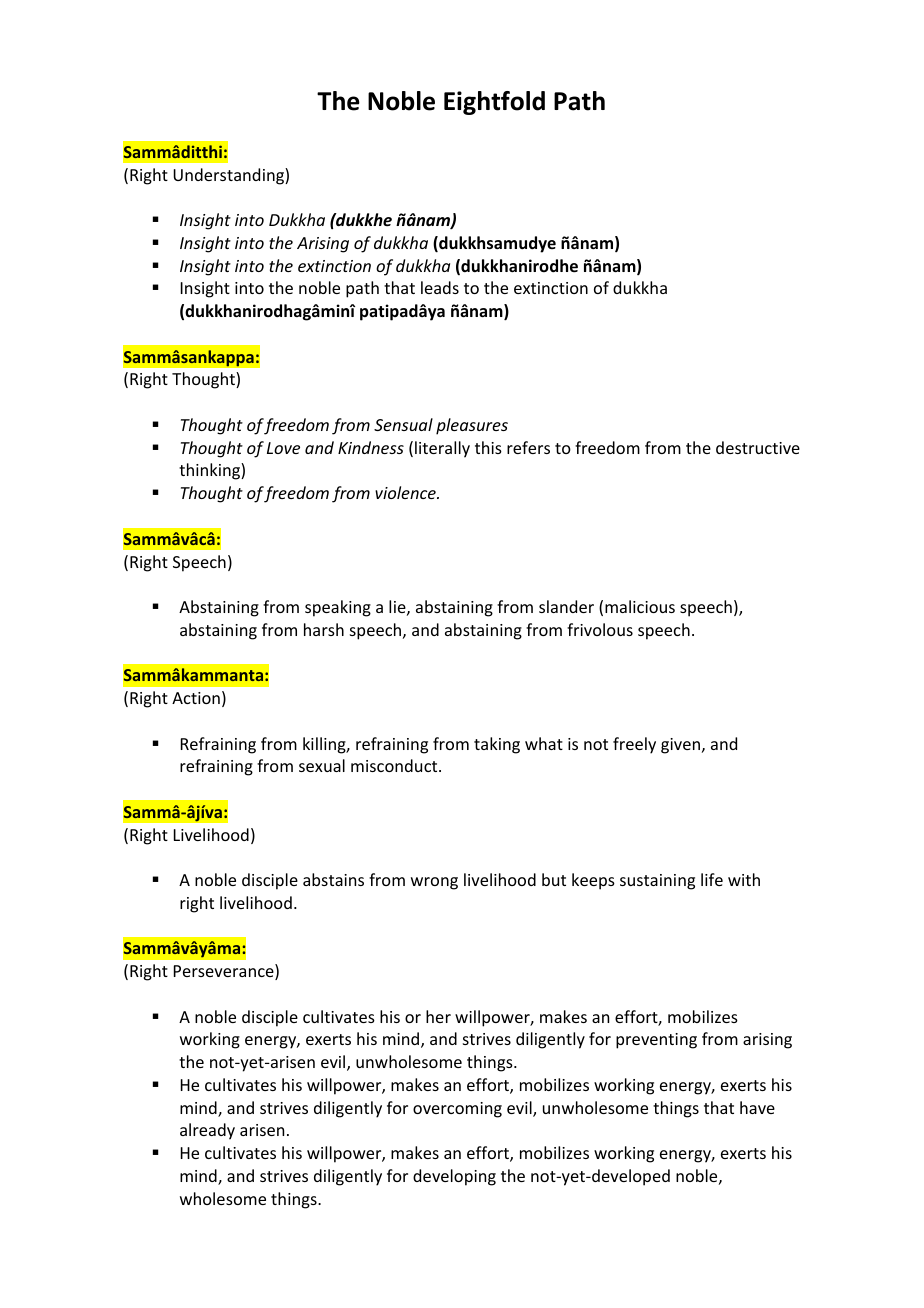  I want to click on Eightfold, so click(494, 103).
